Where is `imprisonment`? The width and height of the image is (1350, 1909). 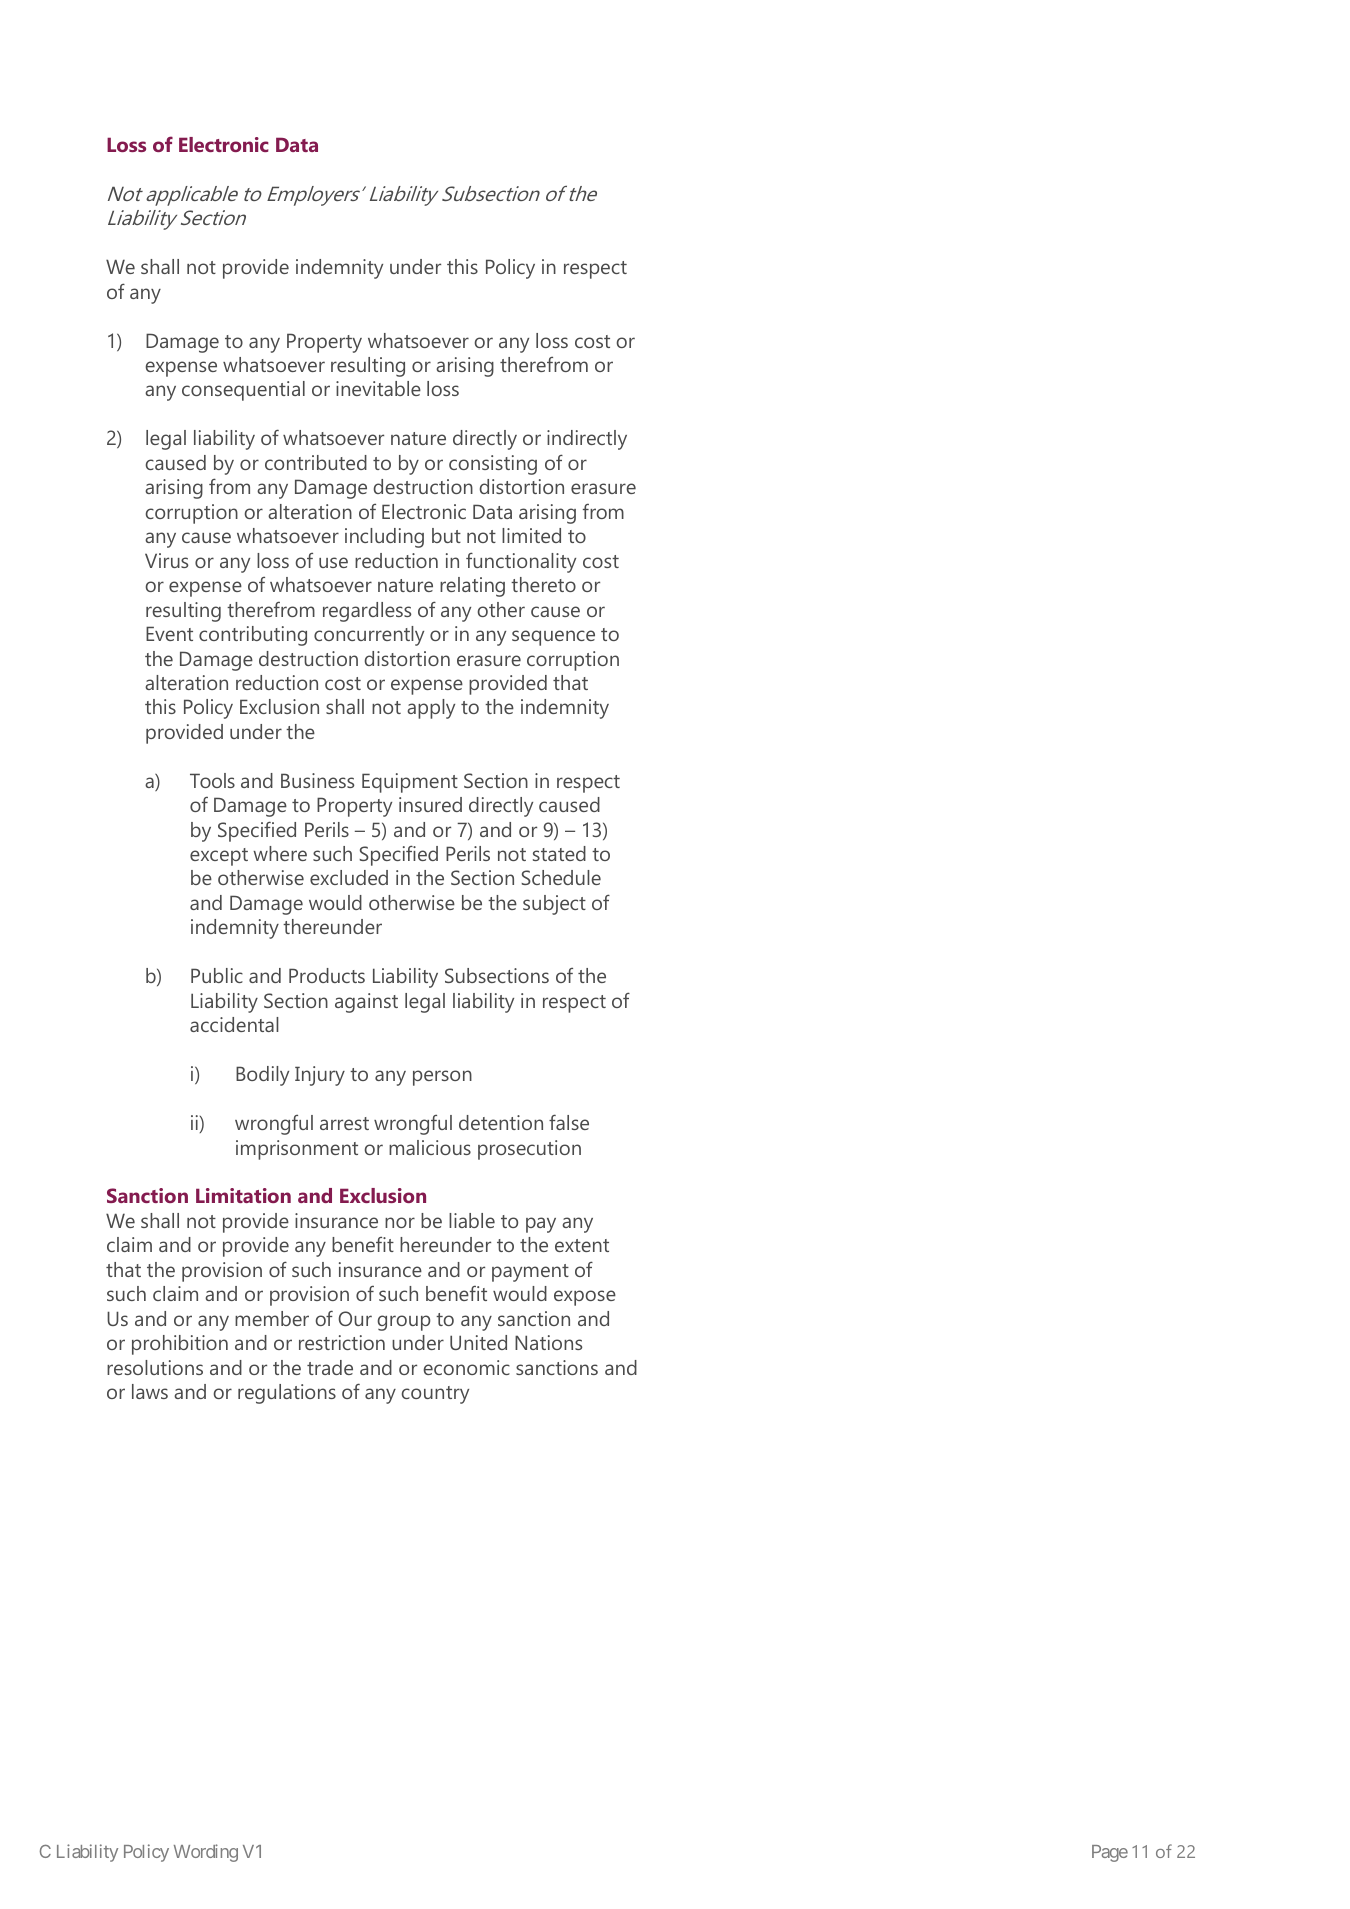
imprisonment is located at coordinates (297, 1150).
